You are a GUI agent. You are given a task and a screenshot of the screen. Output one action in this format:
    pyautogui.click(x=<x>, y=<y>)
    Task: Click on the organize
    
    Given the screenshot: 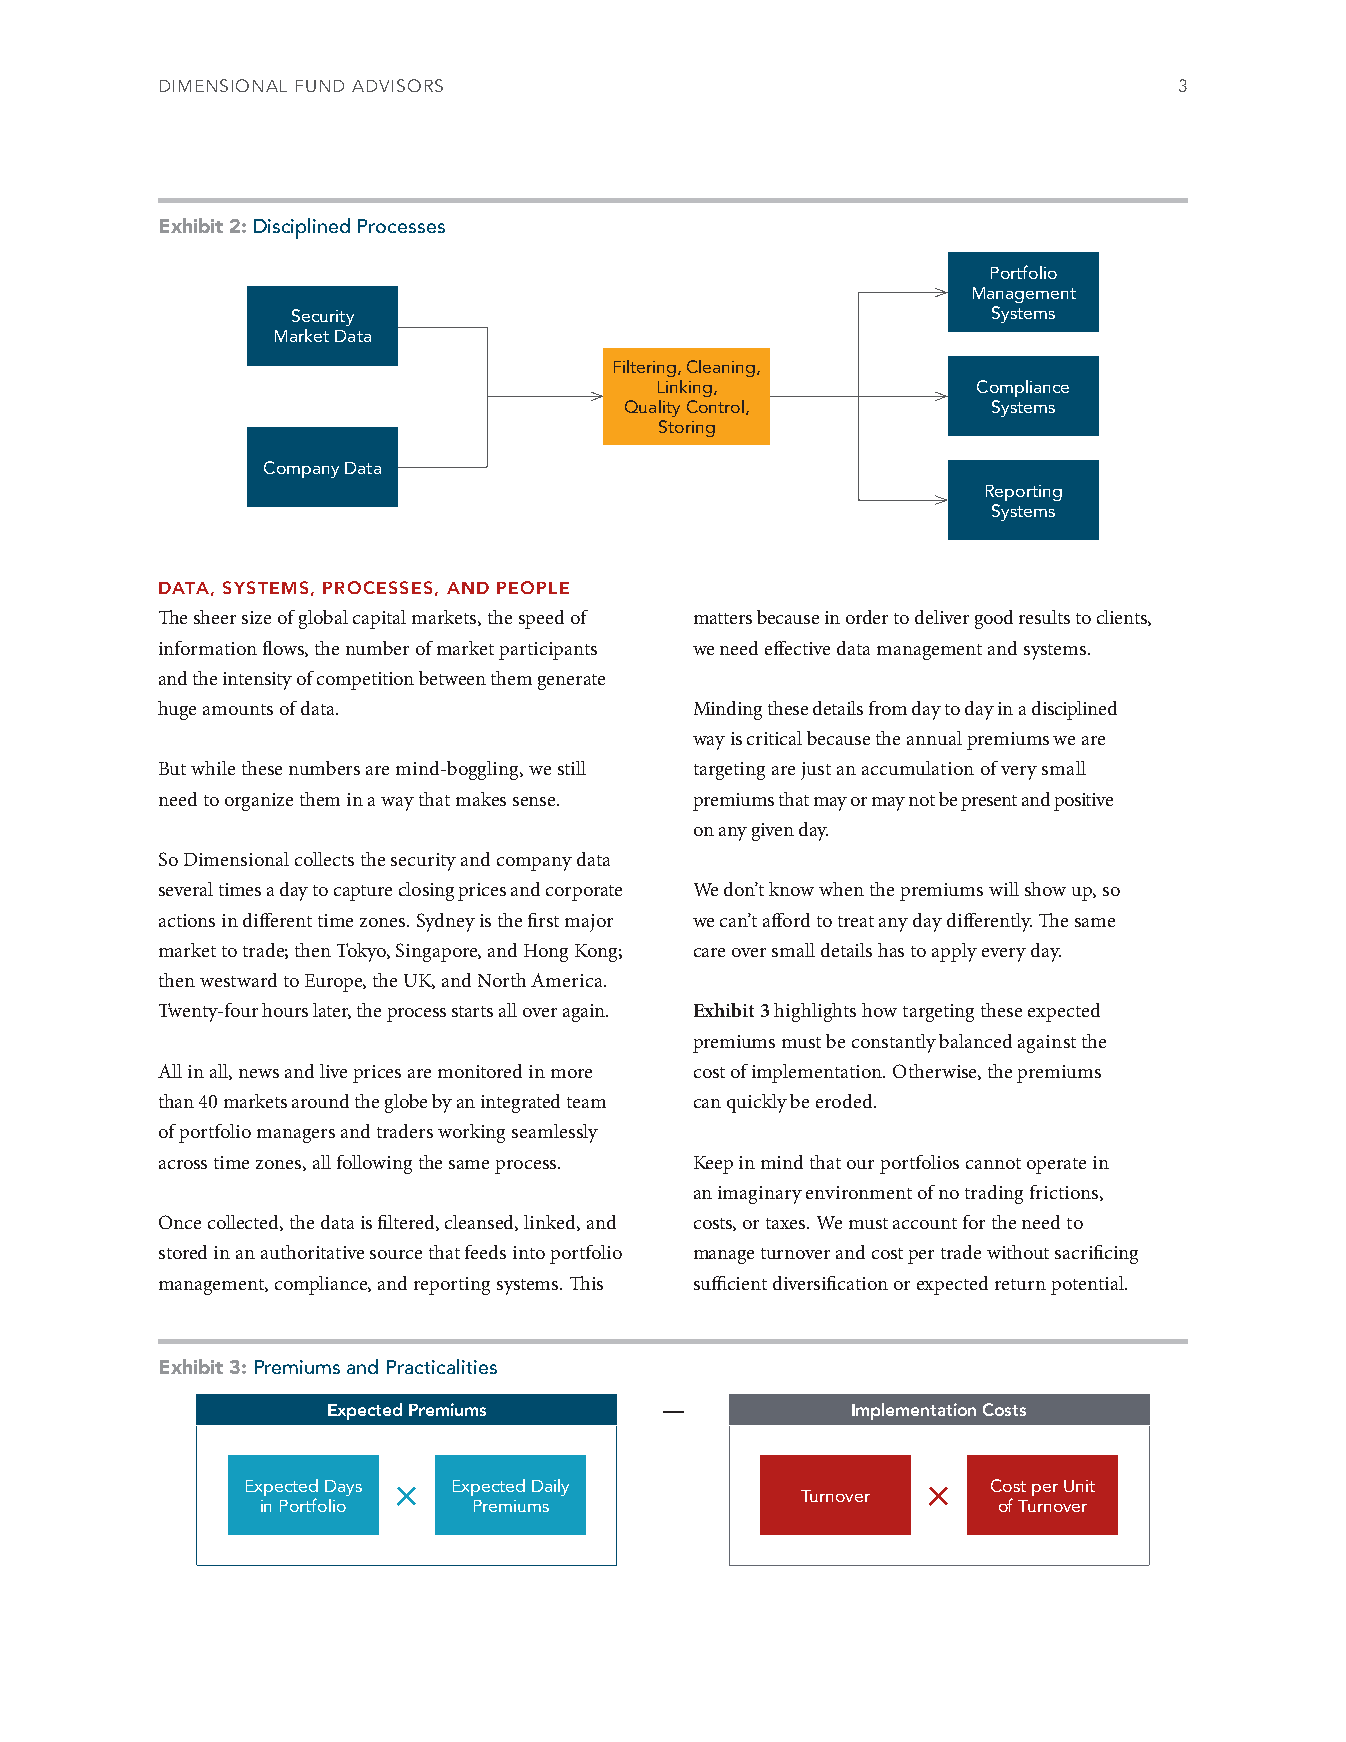 What is the action you would take?
    pyautogui.click(x=259, y=802)
